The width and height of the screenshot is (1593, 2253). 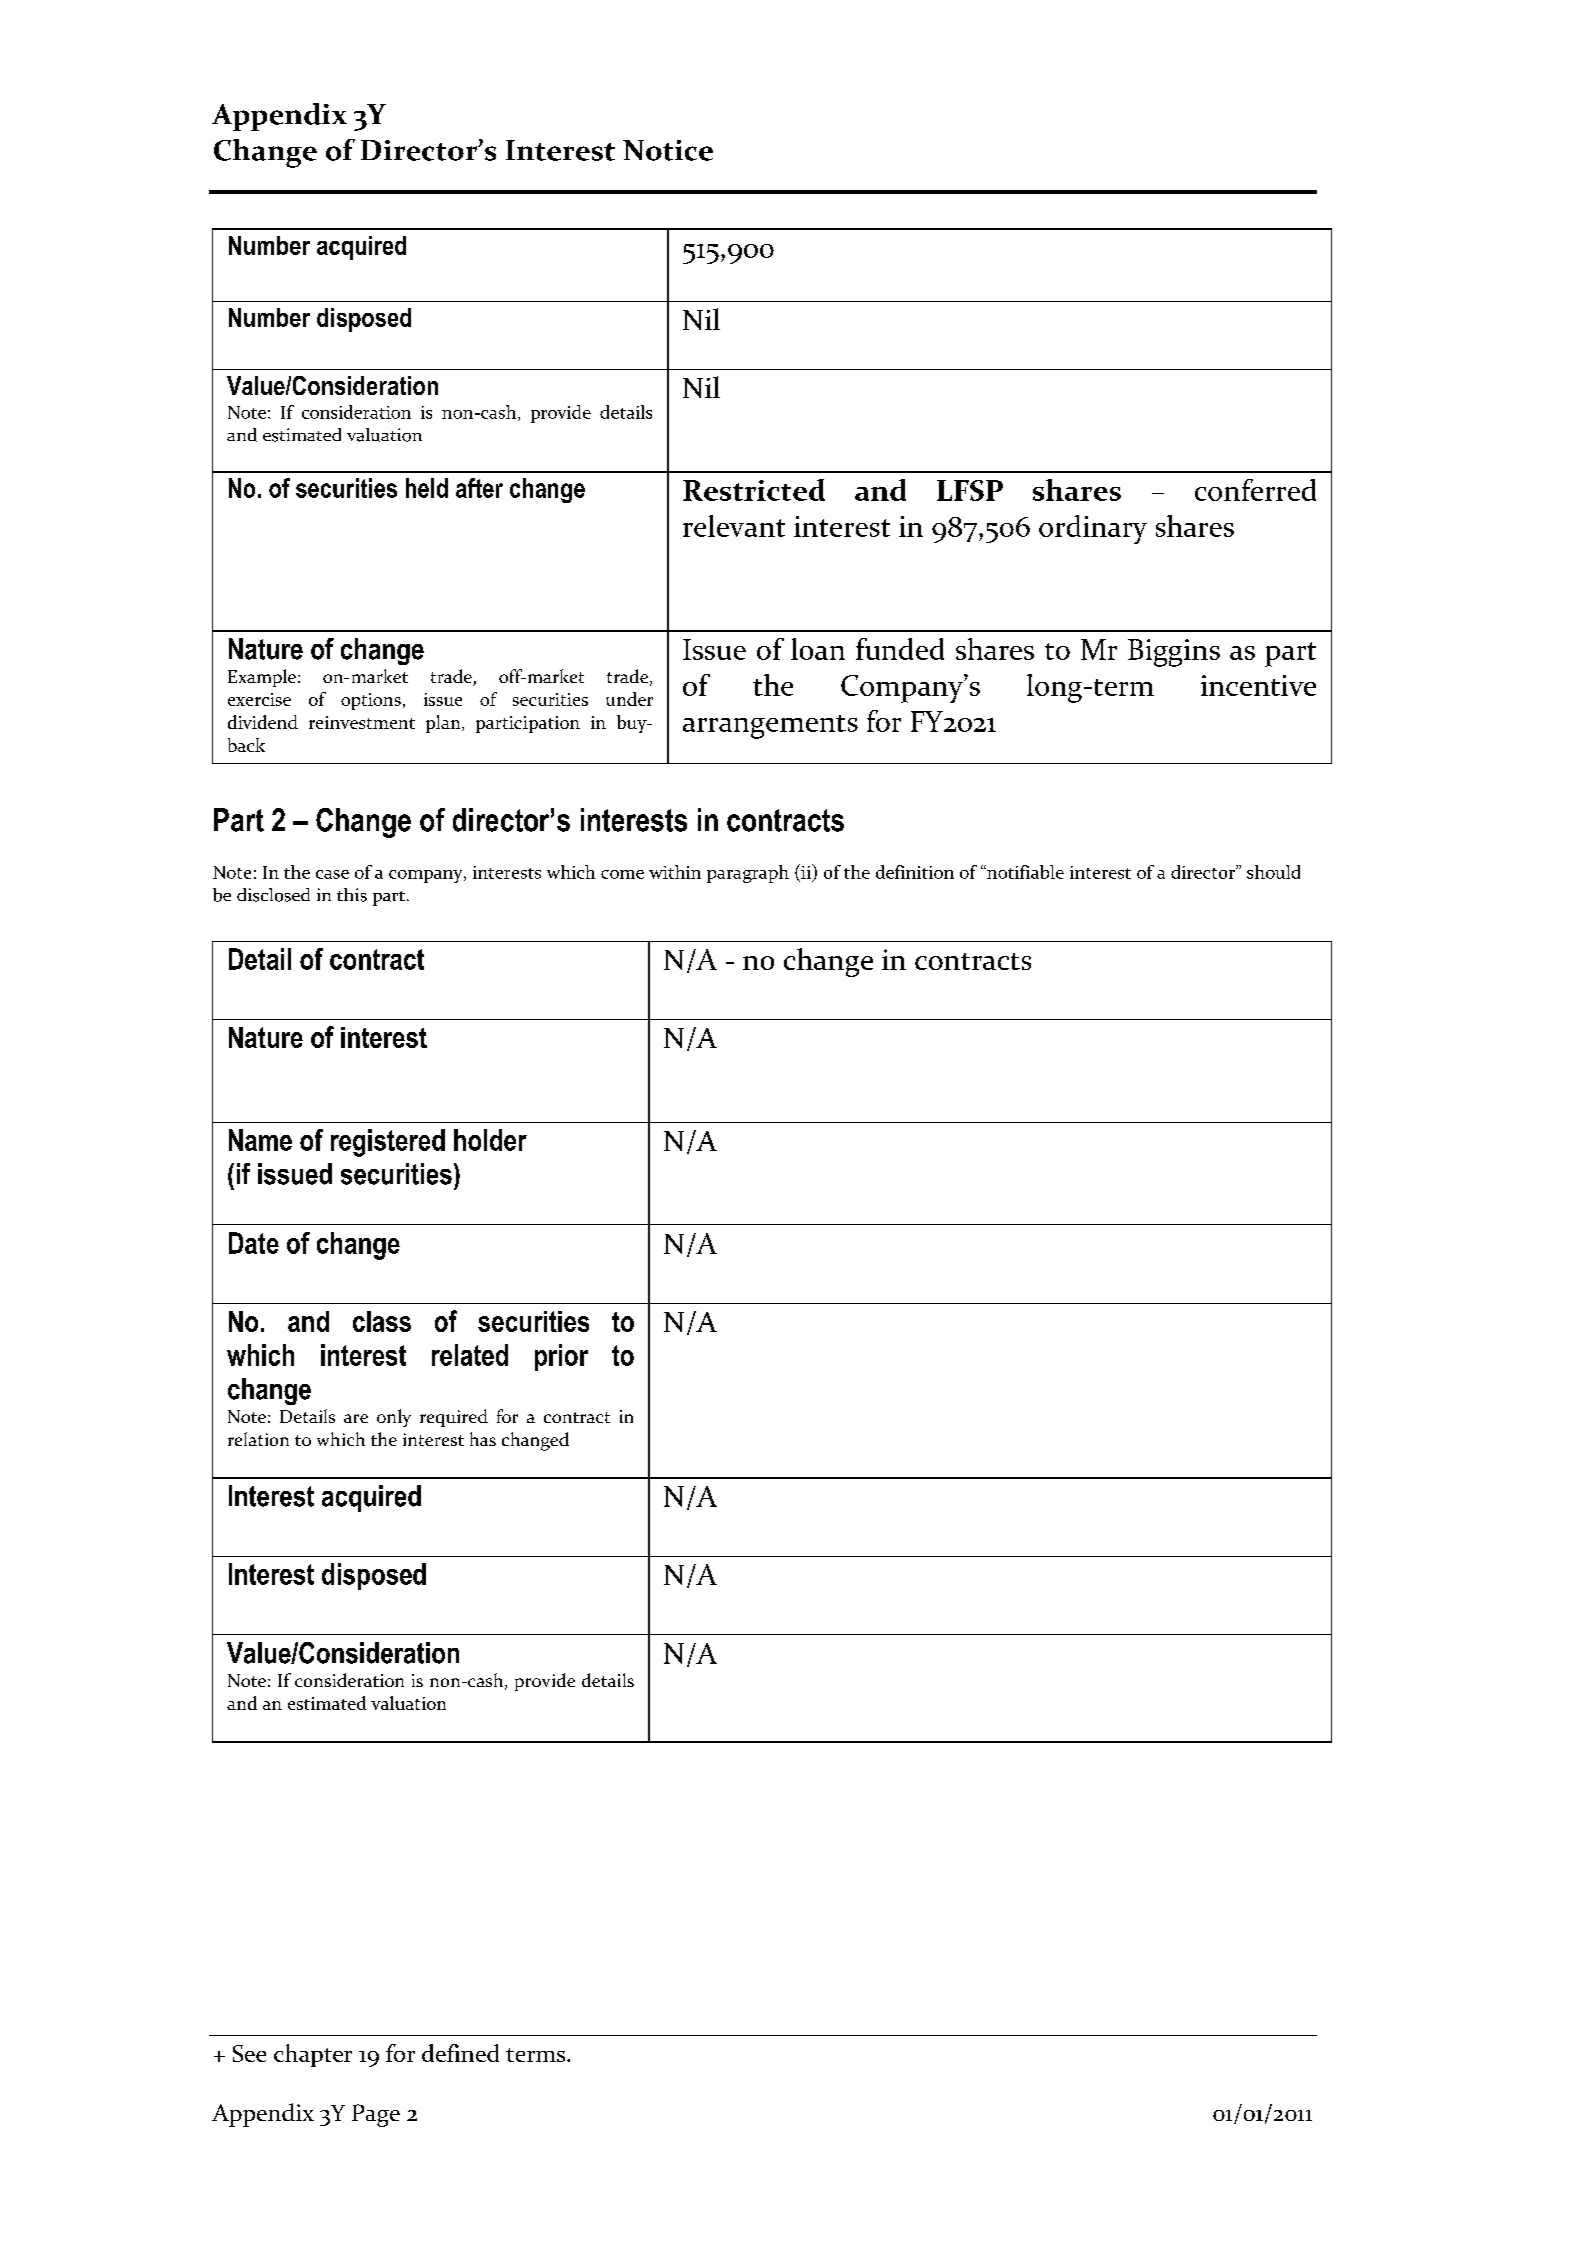 I want to click on registered, so click(x=388, y=1143).
